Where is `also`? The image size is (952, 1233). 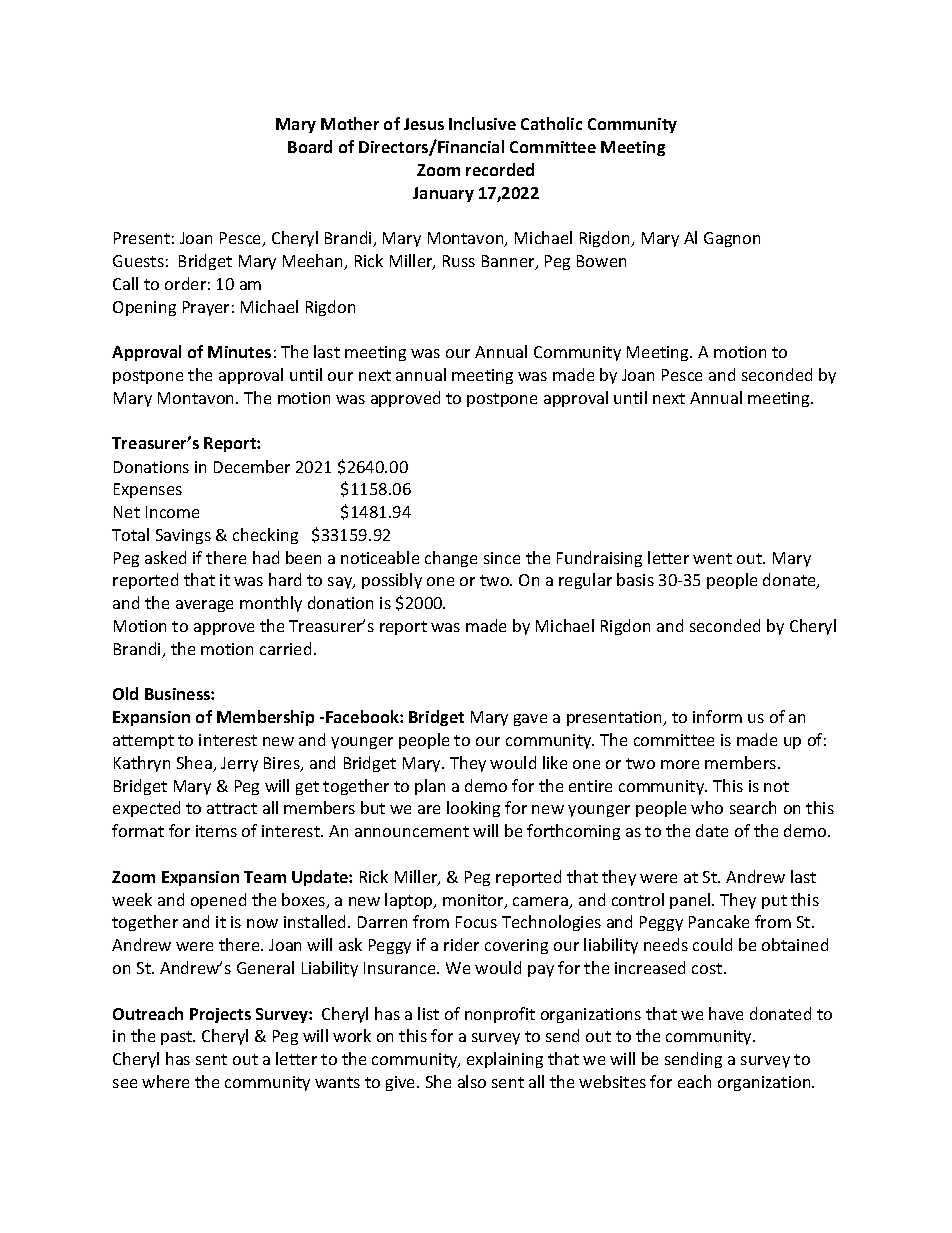 also is located at coordinates (472, 1081).
